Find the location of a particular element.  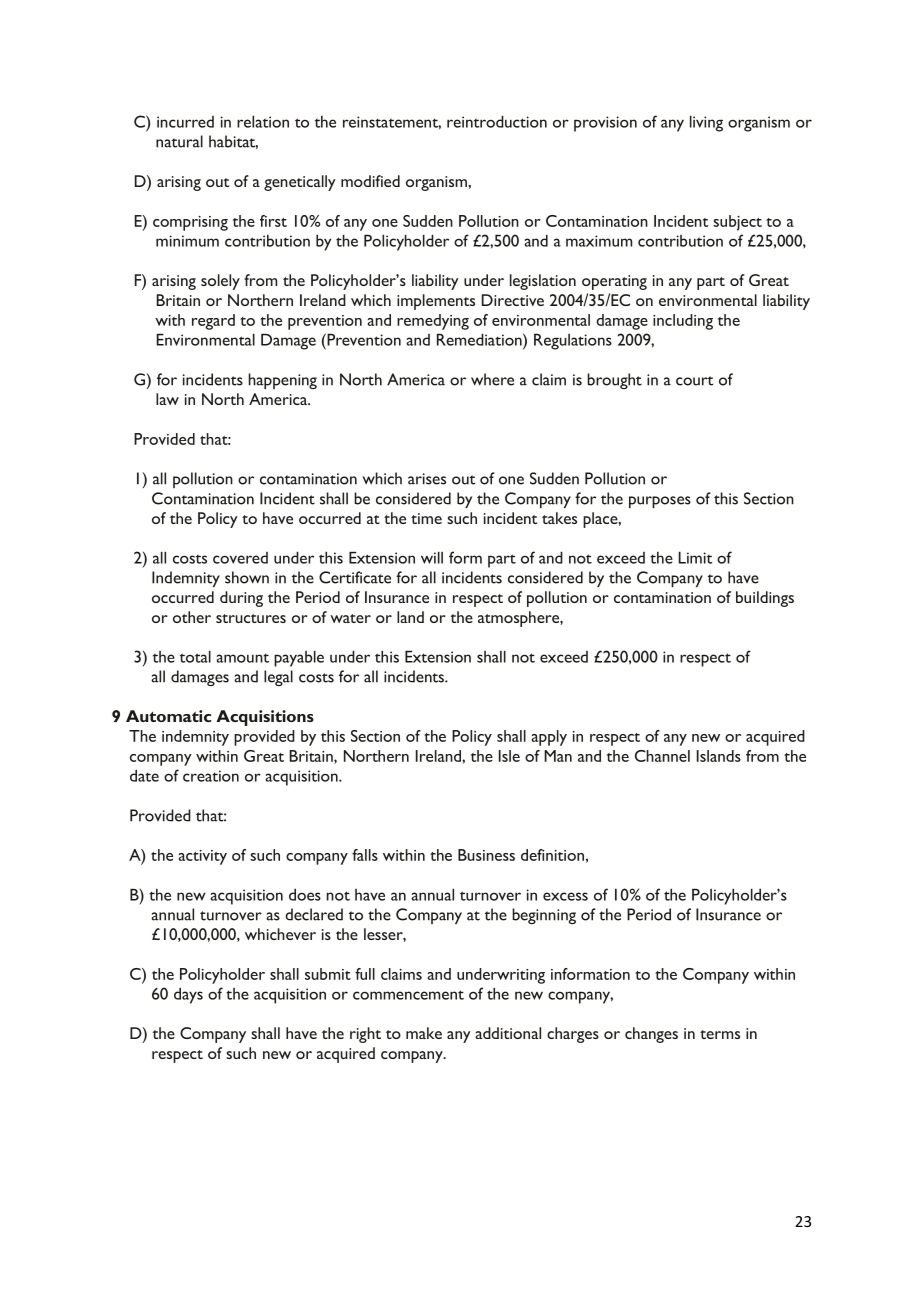

court is located at coordinates (694, 381).
